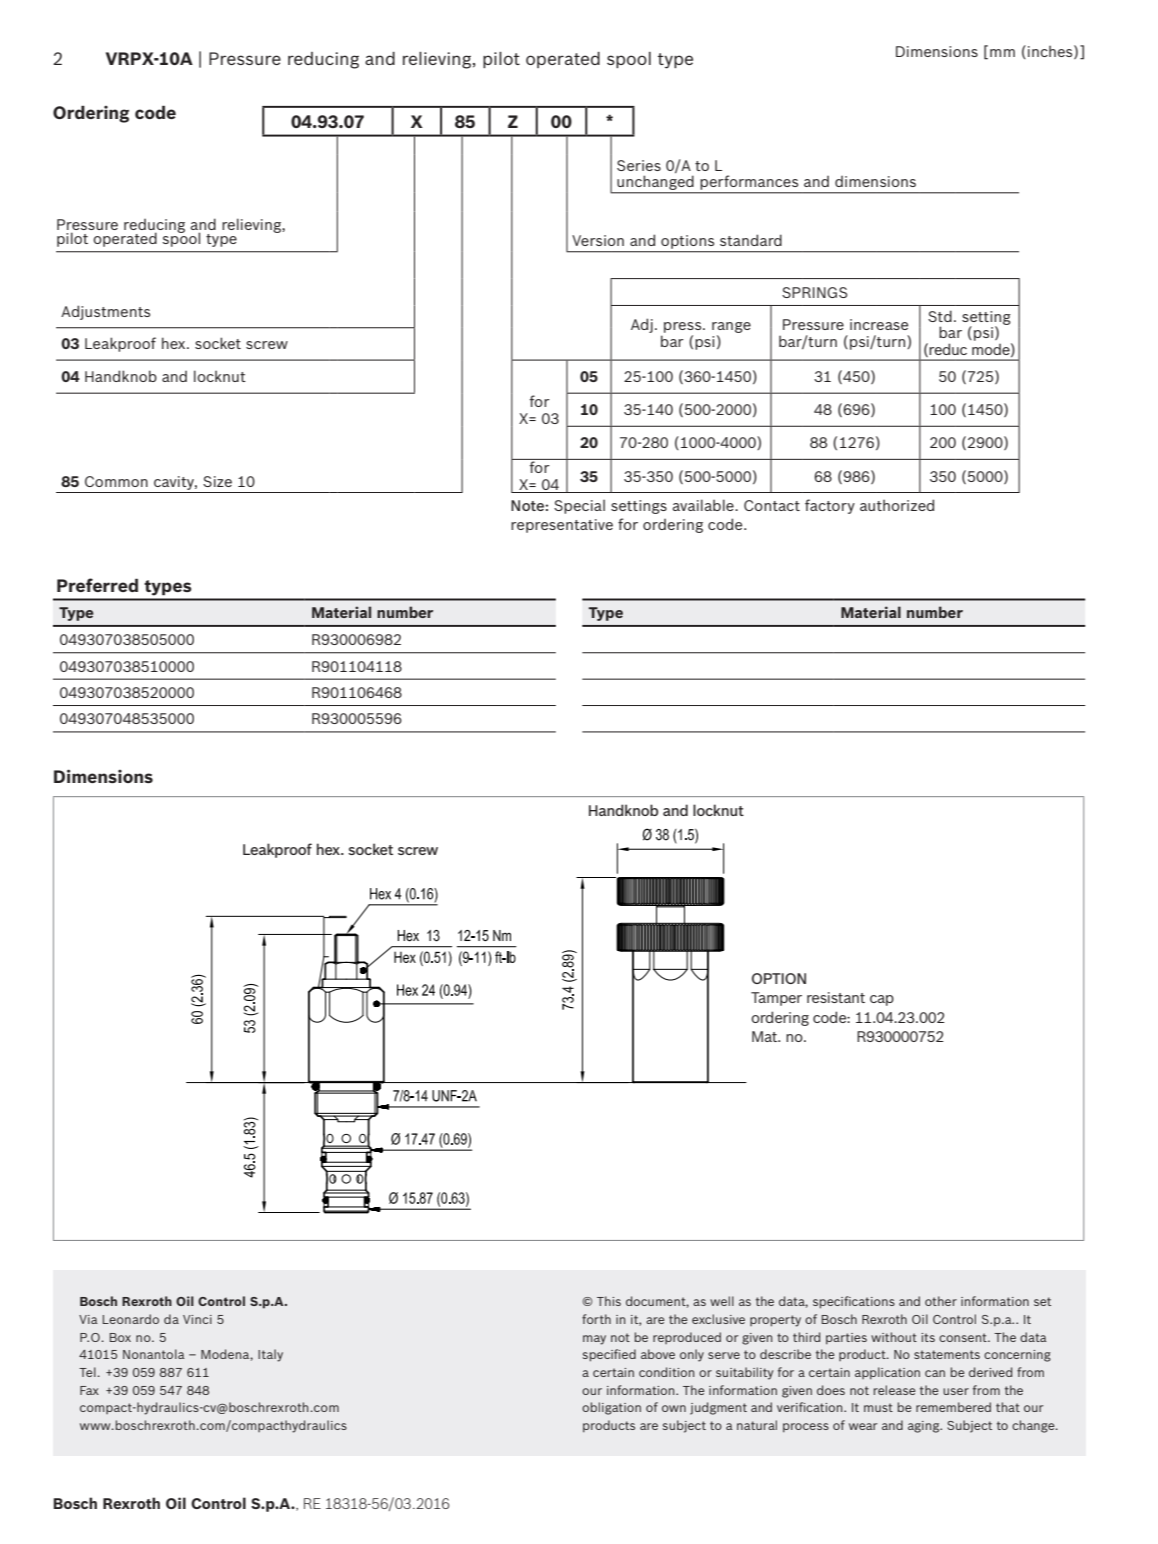 The image size is (1158, 1544). I want to click on Vinci, so click(197, 1319).
